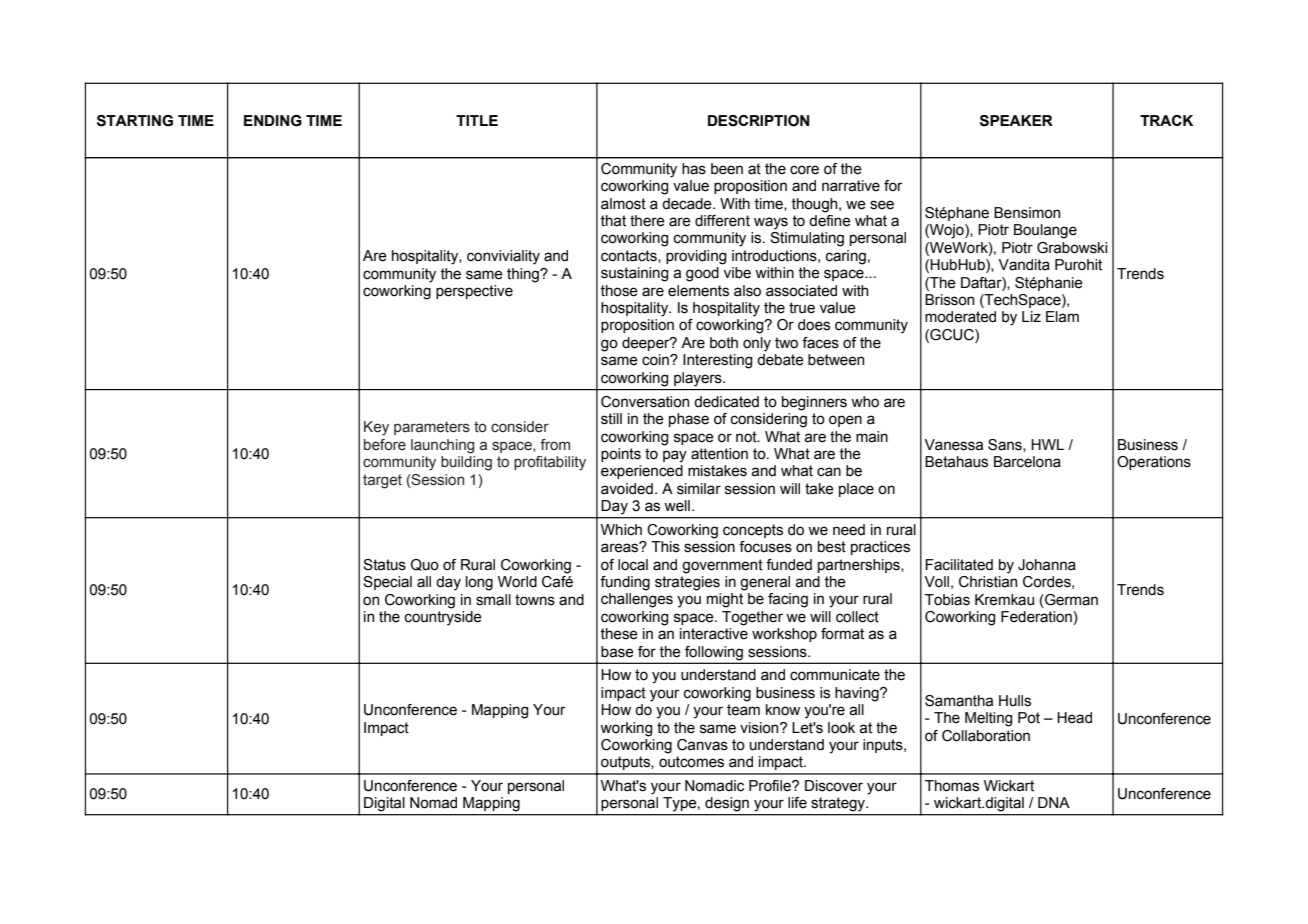 The image size is (1308, 924). Describe the element at coordinates (1016, 121) in the image. I see `SPEAKER` at that location.
